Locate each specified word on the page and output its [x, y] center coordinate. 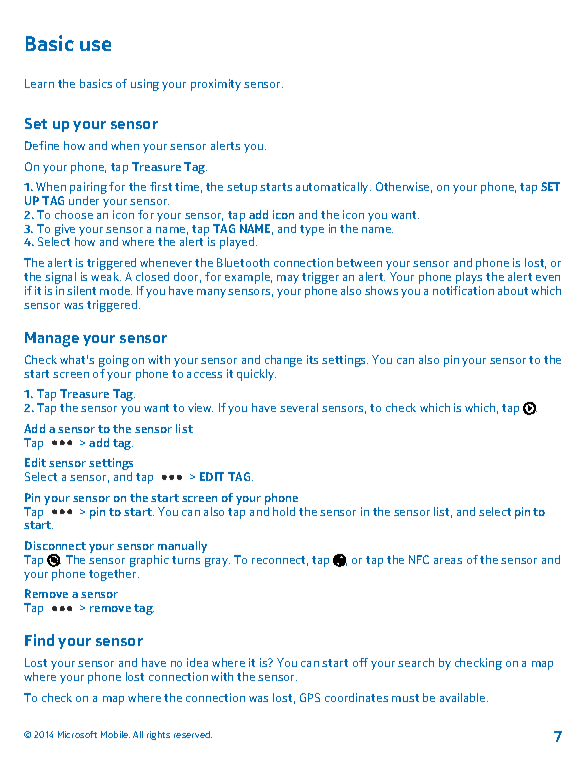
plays [468, 279]
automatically [333, 188]
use [95, 45]
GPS [310, 697]
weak [106, 276]
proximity [216, 85]
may [288, 279]
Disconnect [55, 545]
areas [448, 561]
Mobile [115, 734]
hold [284, 511]
